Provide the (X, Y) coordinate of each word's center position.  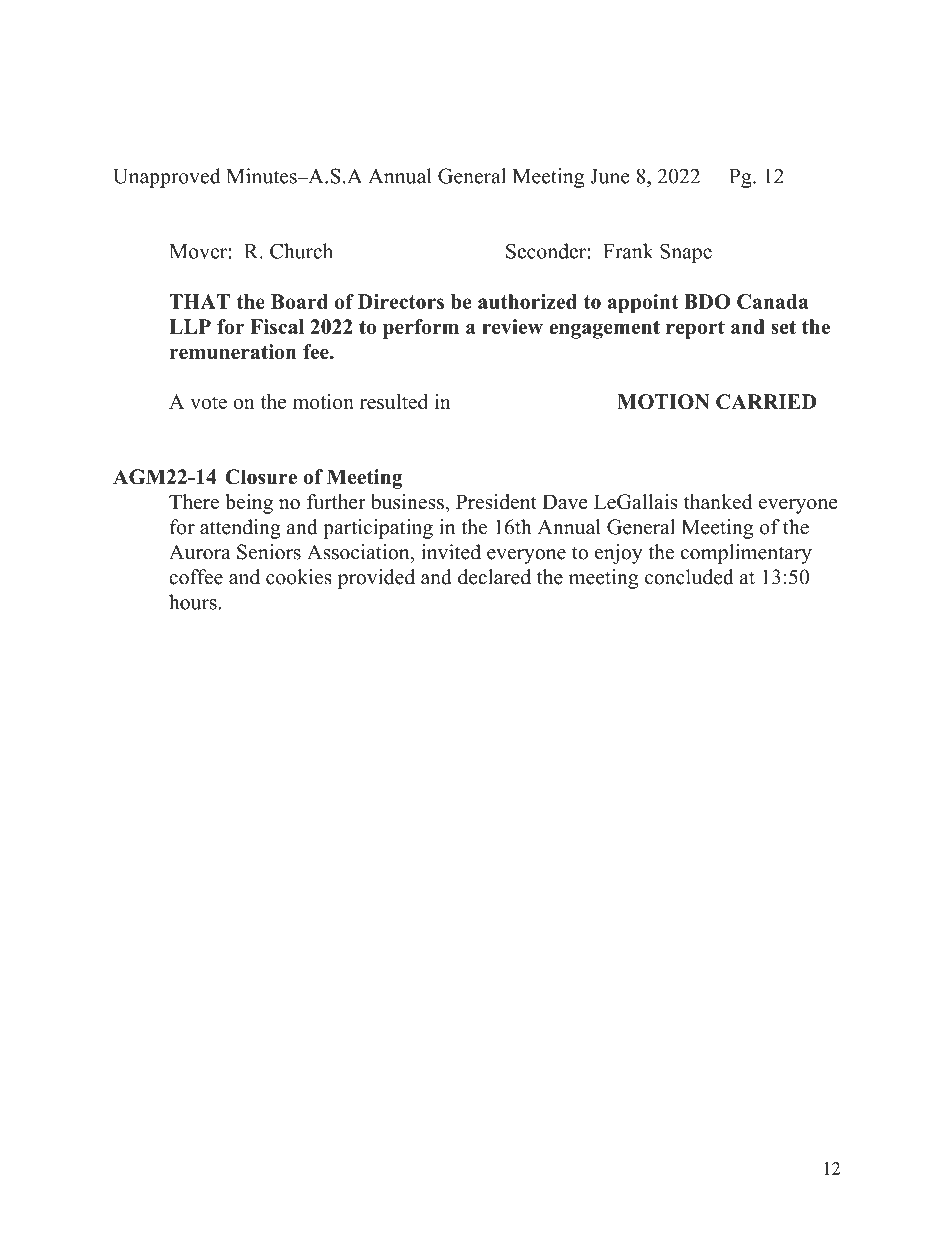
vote (208, 402)
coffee (196, 577)
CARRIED (766, 401)
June (610, 176)
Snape (686, 253)
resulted (394, 401)
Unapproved (168, 178)
